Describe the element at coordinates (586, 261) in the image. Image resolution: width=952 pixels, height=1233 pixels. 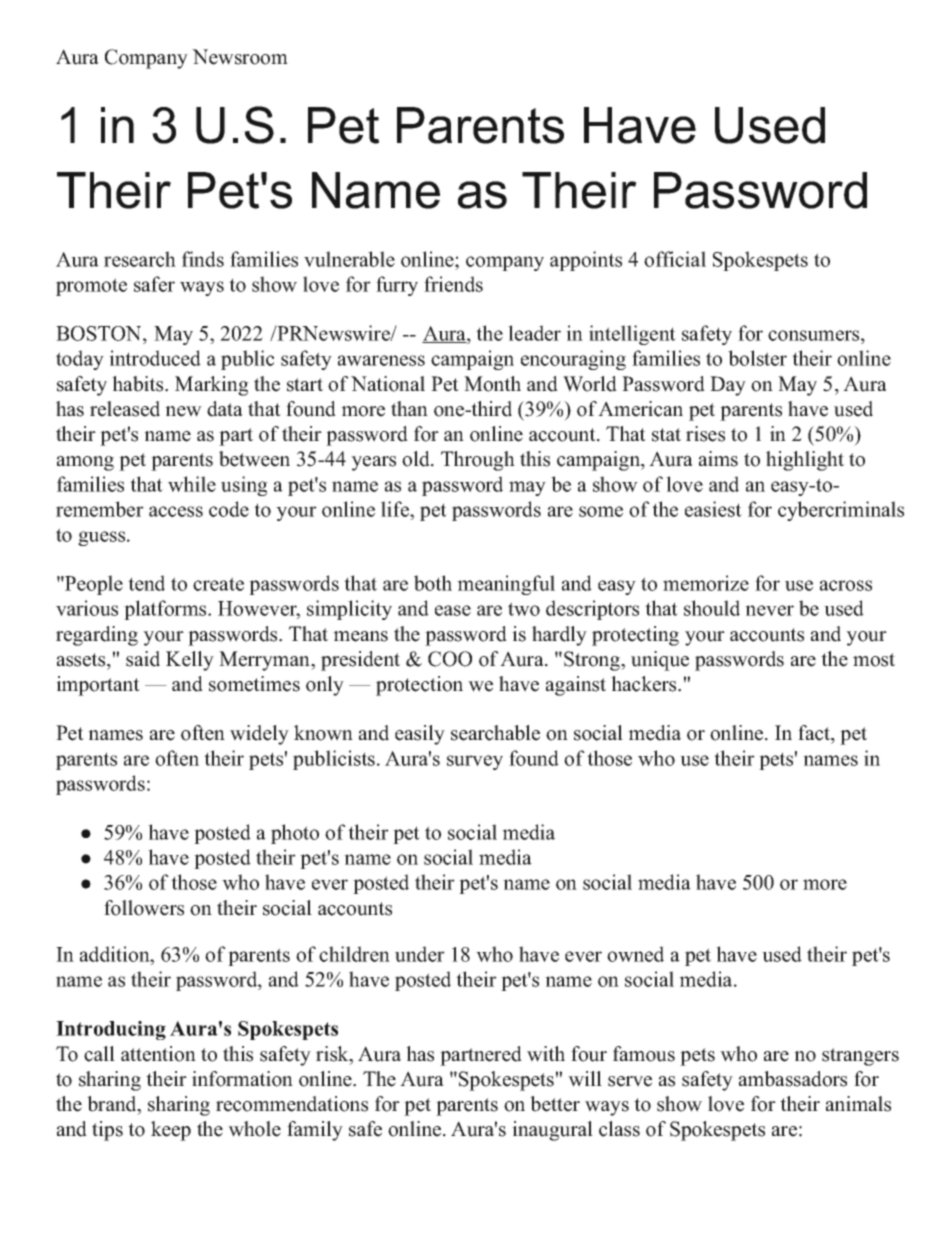
I see `appoints` at that location.
